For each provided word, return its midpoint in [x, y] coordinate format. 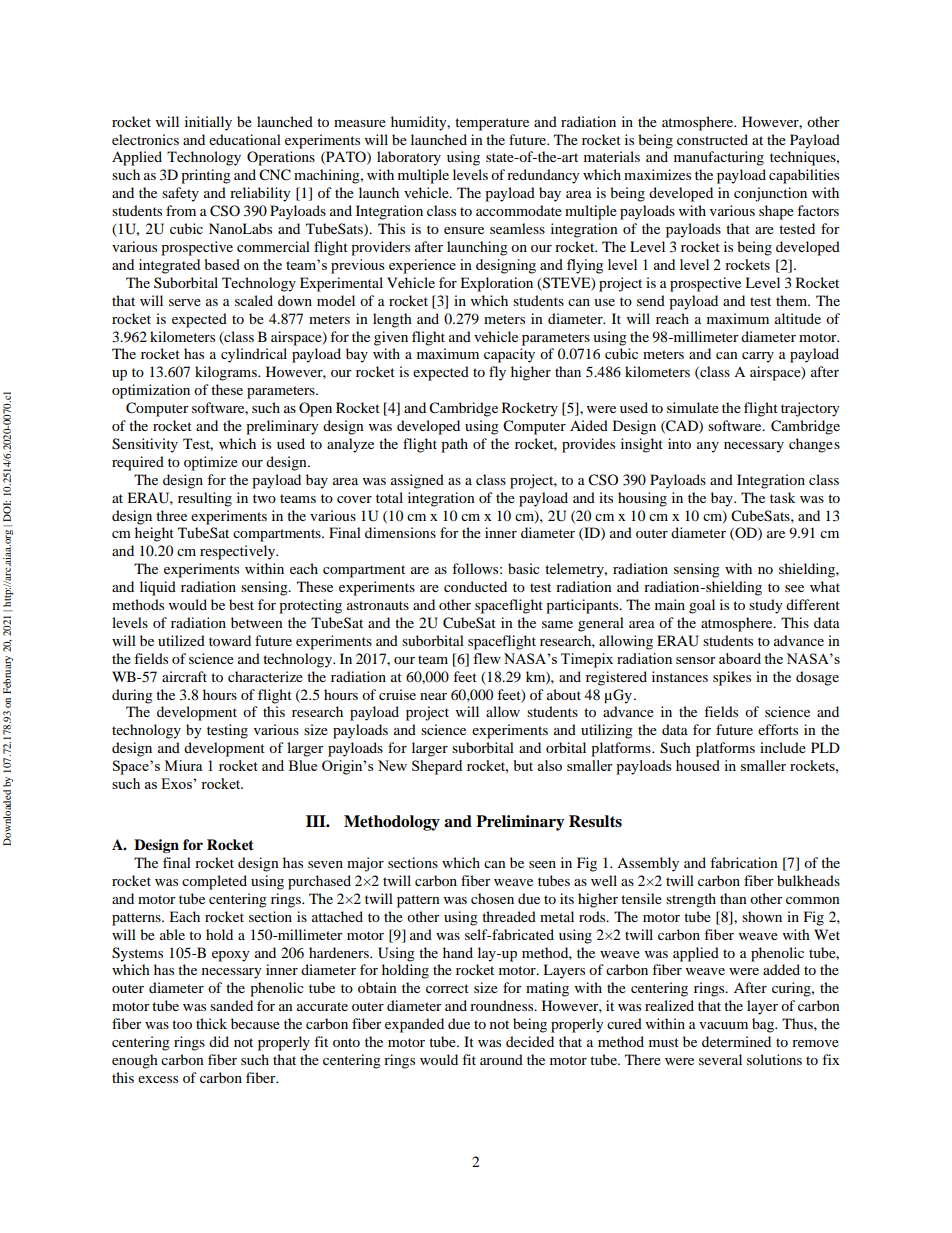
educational [245, 139]
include [783, 747]
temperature [492, 124]
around [501, 1059]
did [219, 1041]
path [454, 445]
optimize [211, 463]
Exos [177, 783]
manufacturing [719, 158]
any [708, 447]
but [523, 765]
